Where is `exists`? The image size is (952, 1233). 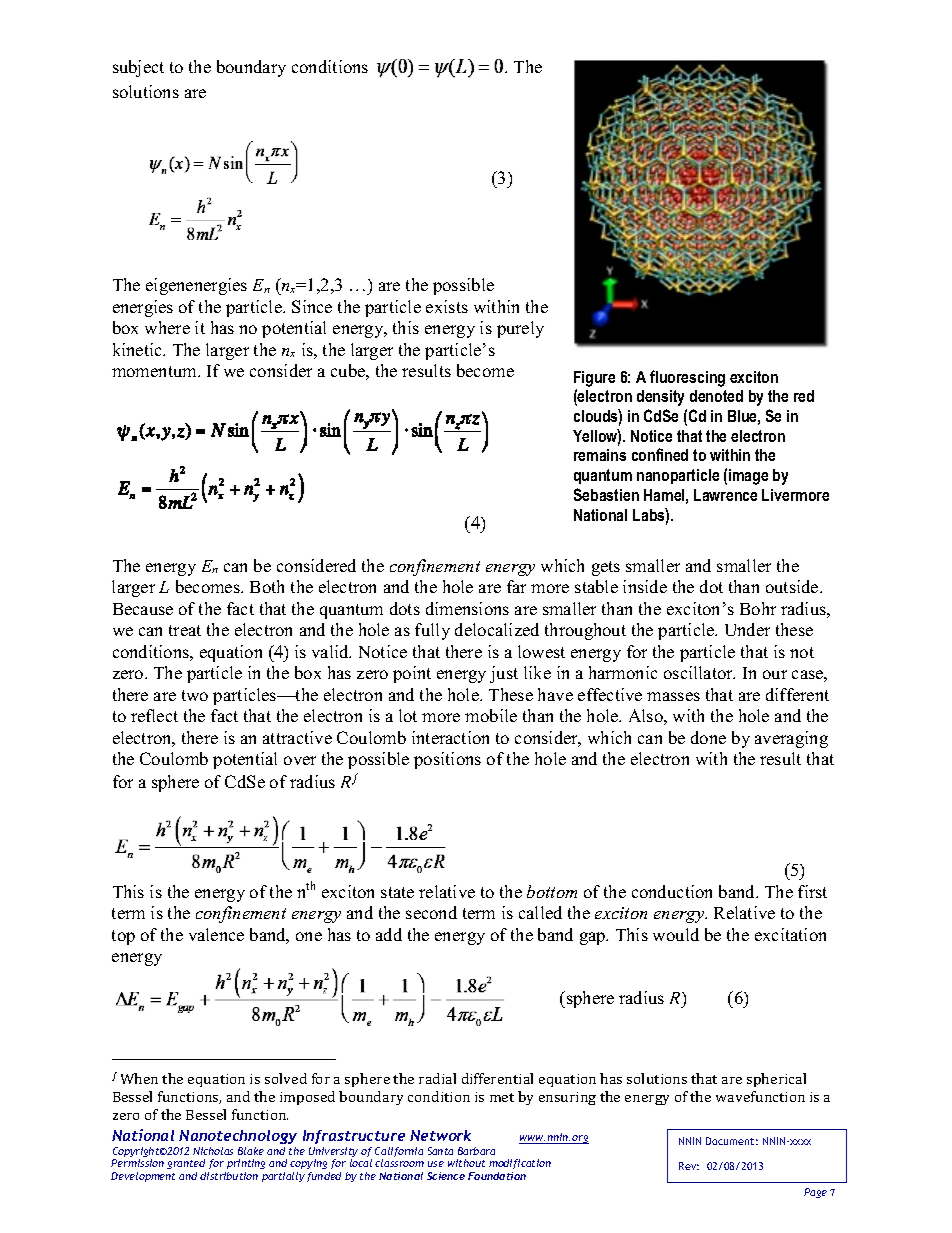
exists is located at coordinates (447, 306).
